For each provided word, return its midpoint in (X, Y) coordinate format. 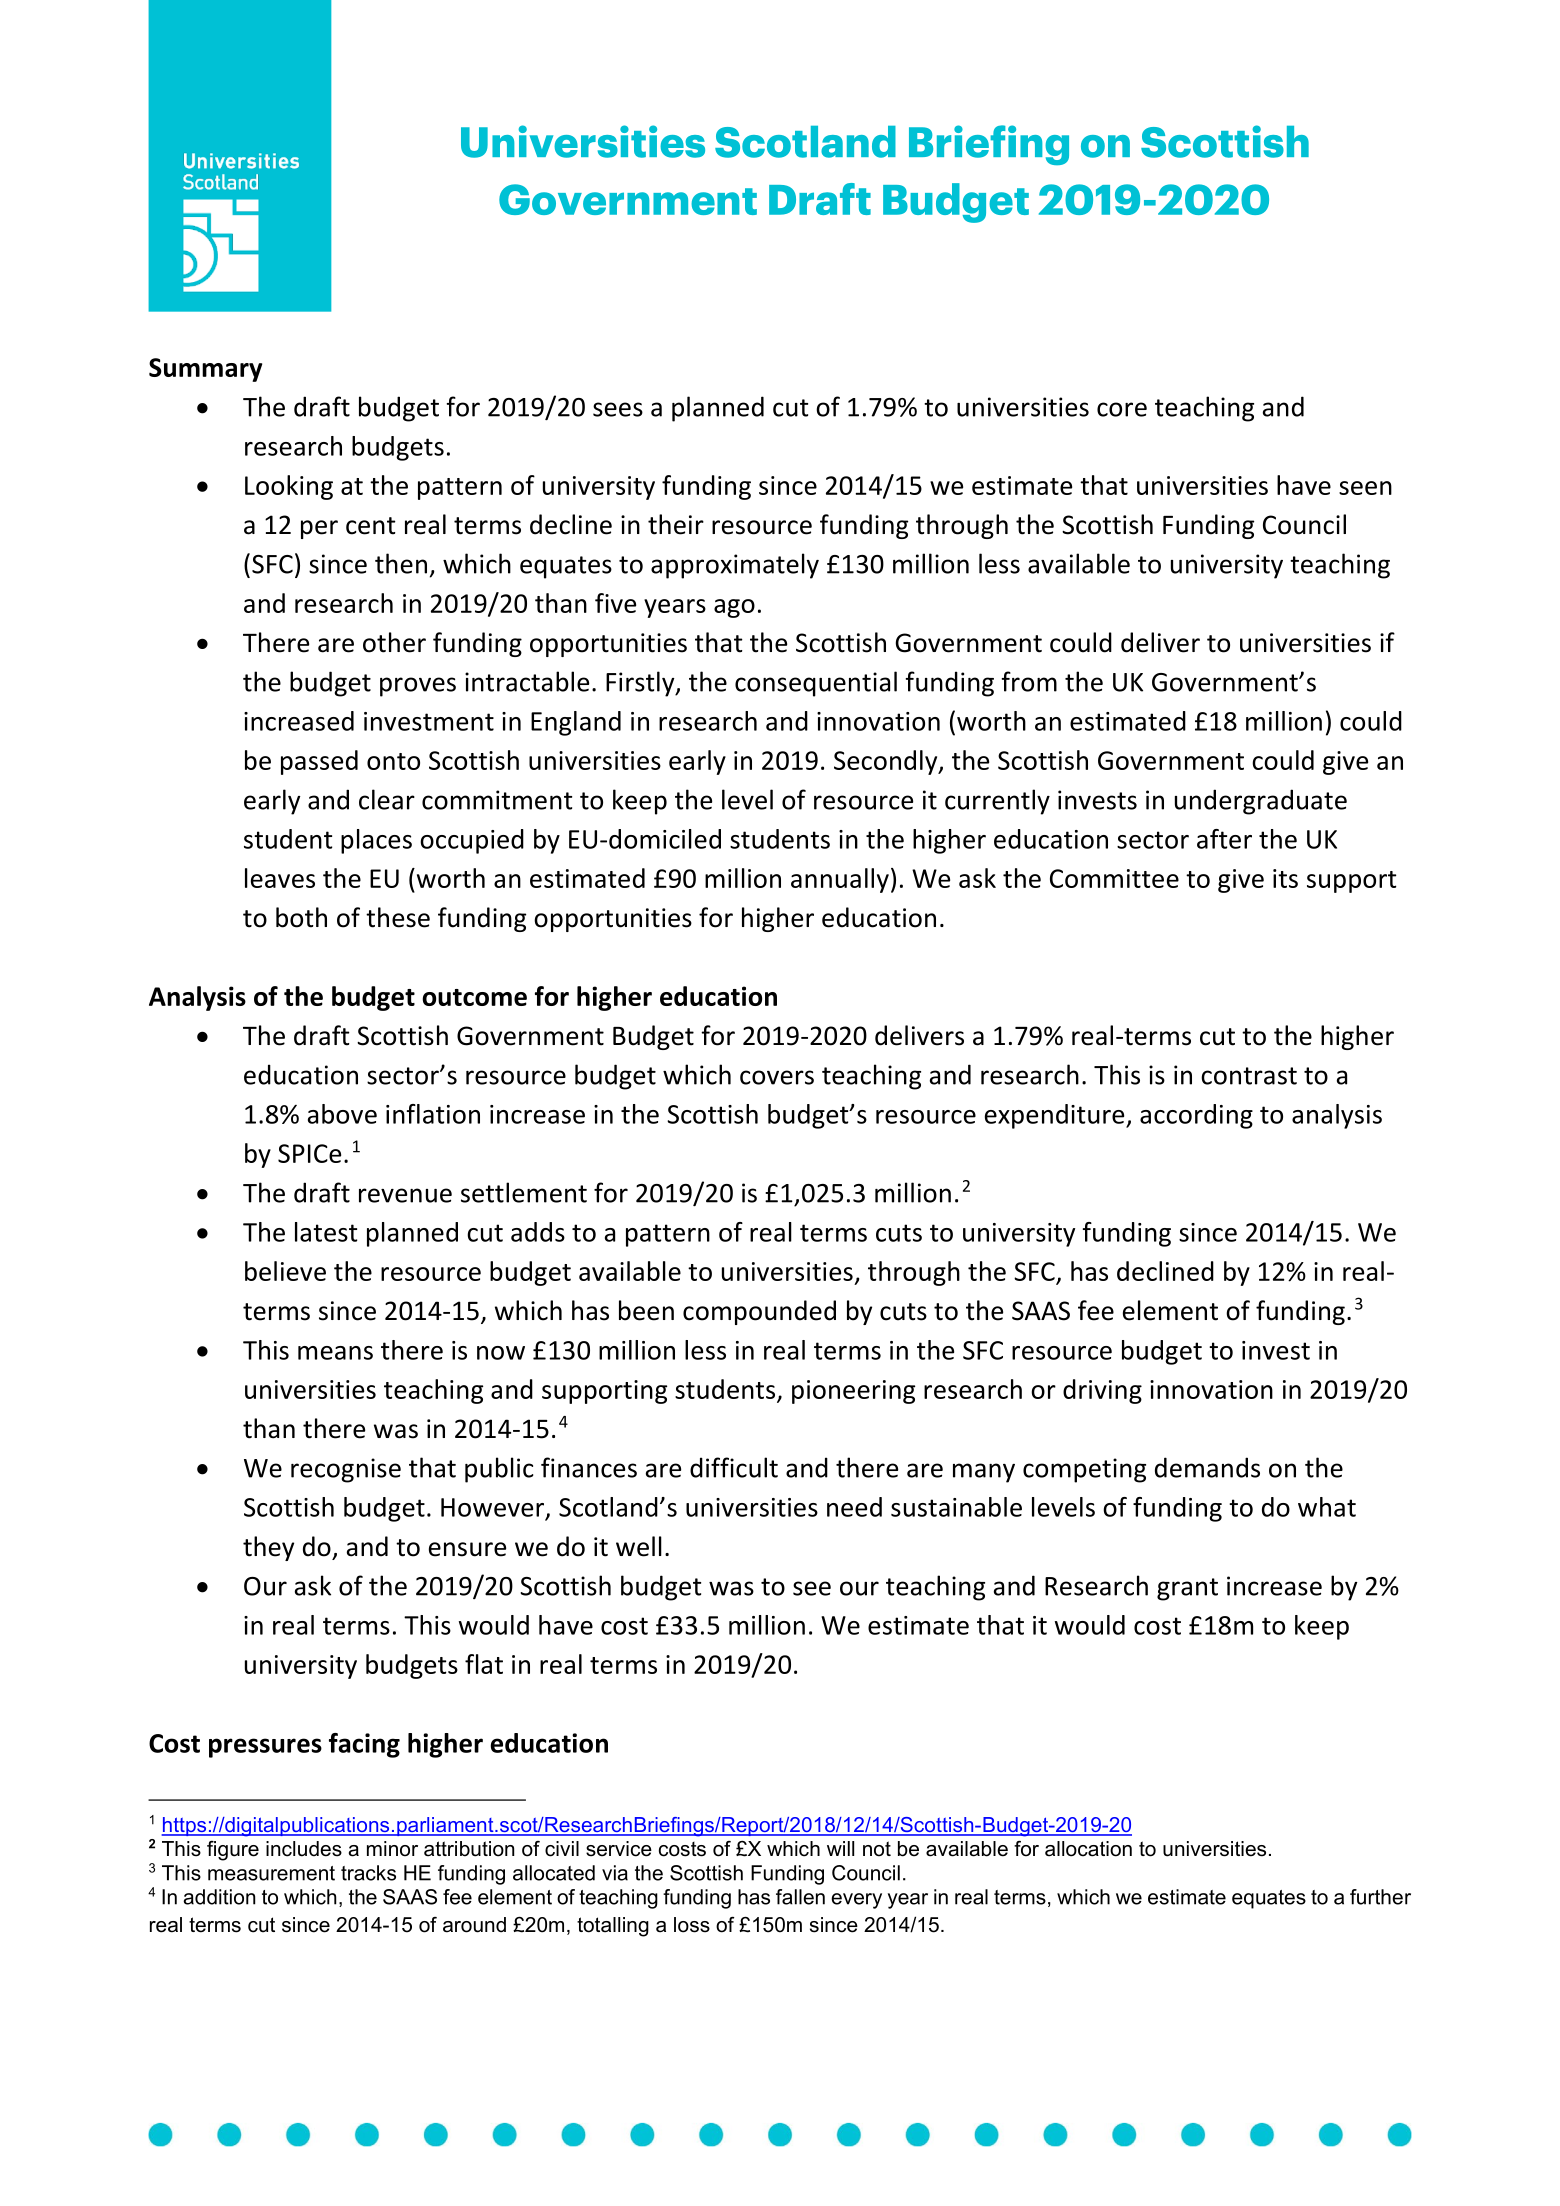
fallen (800, 1897)
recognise (346, 1470)
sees (618, 409)
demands (1207, 1467)
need (854, 1507)
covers (777, 1077)
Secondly (887, 762)
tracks (368, 1873)
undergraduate (1261, 802)
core (1122, 409)
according (1196, 1116)
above (342, 1114)
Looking (289, 487)
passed (319, 762)
